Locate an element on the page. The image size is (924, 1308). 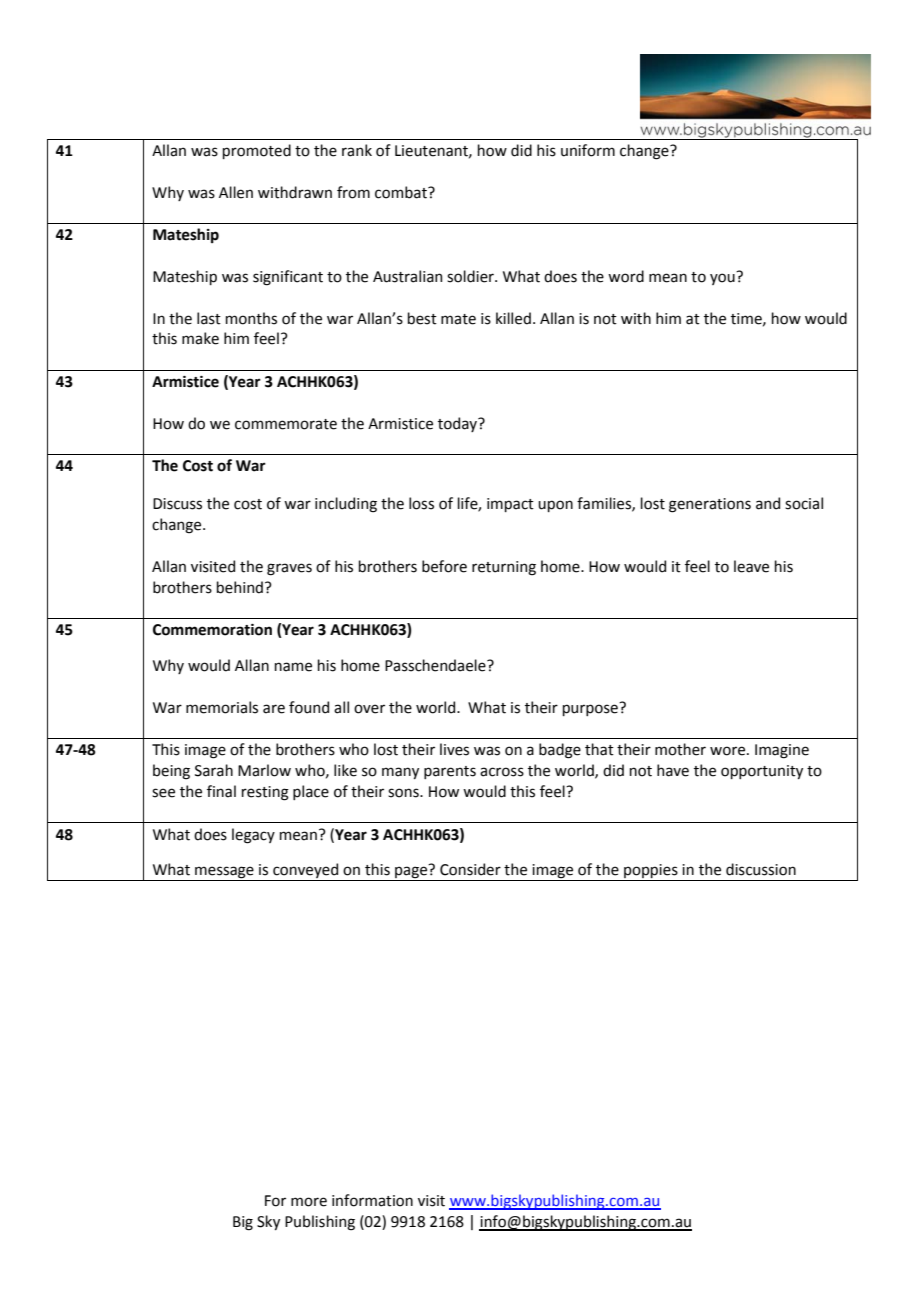
you is located at coordinates (723, 278).
